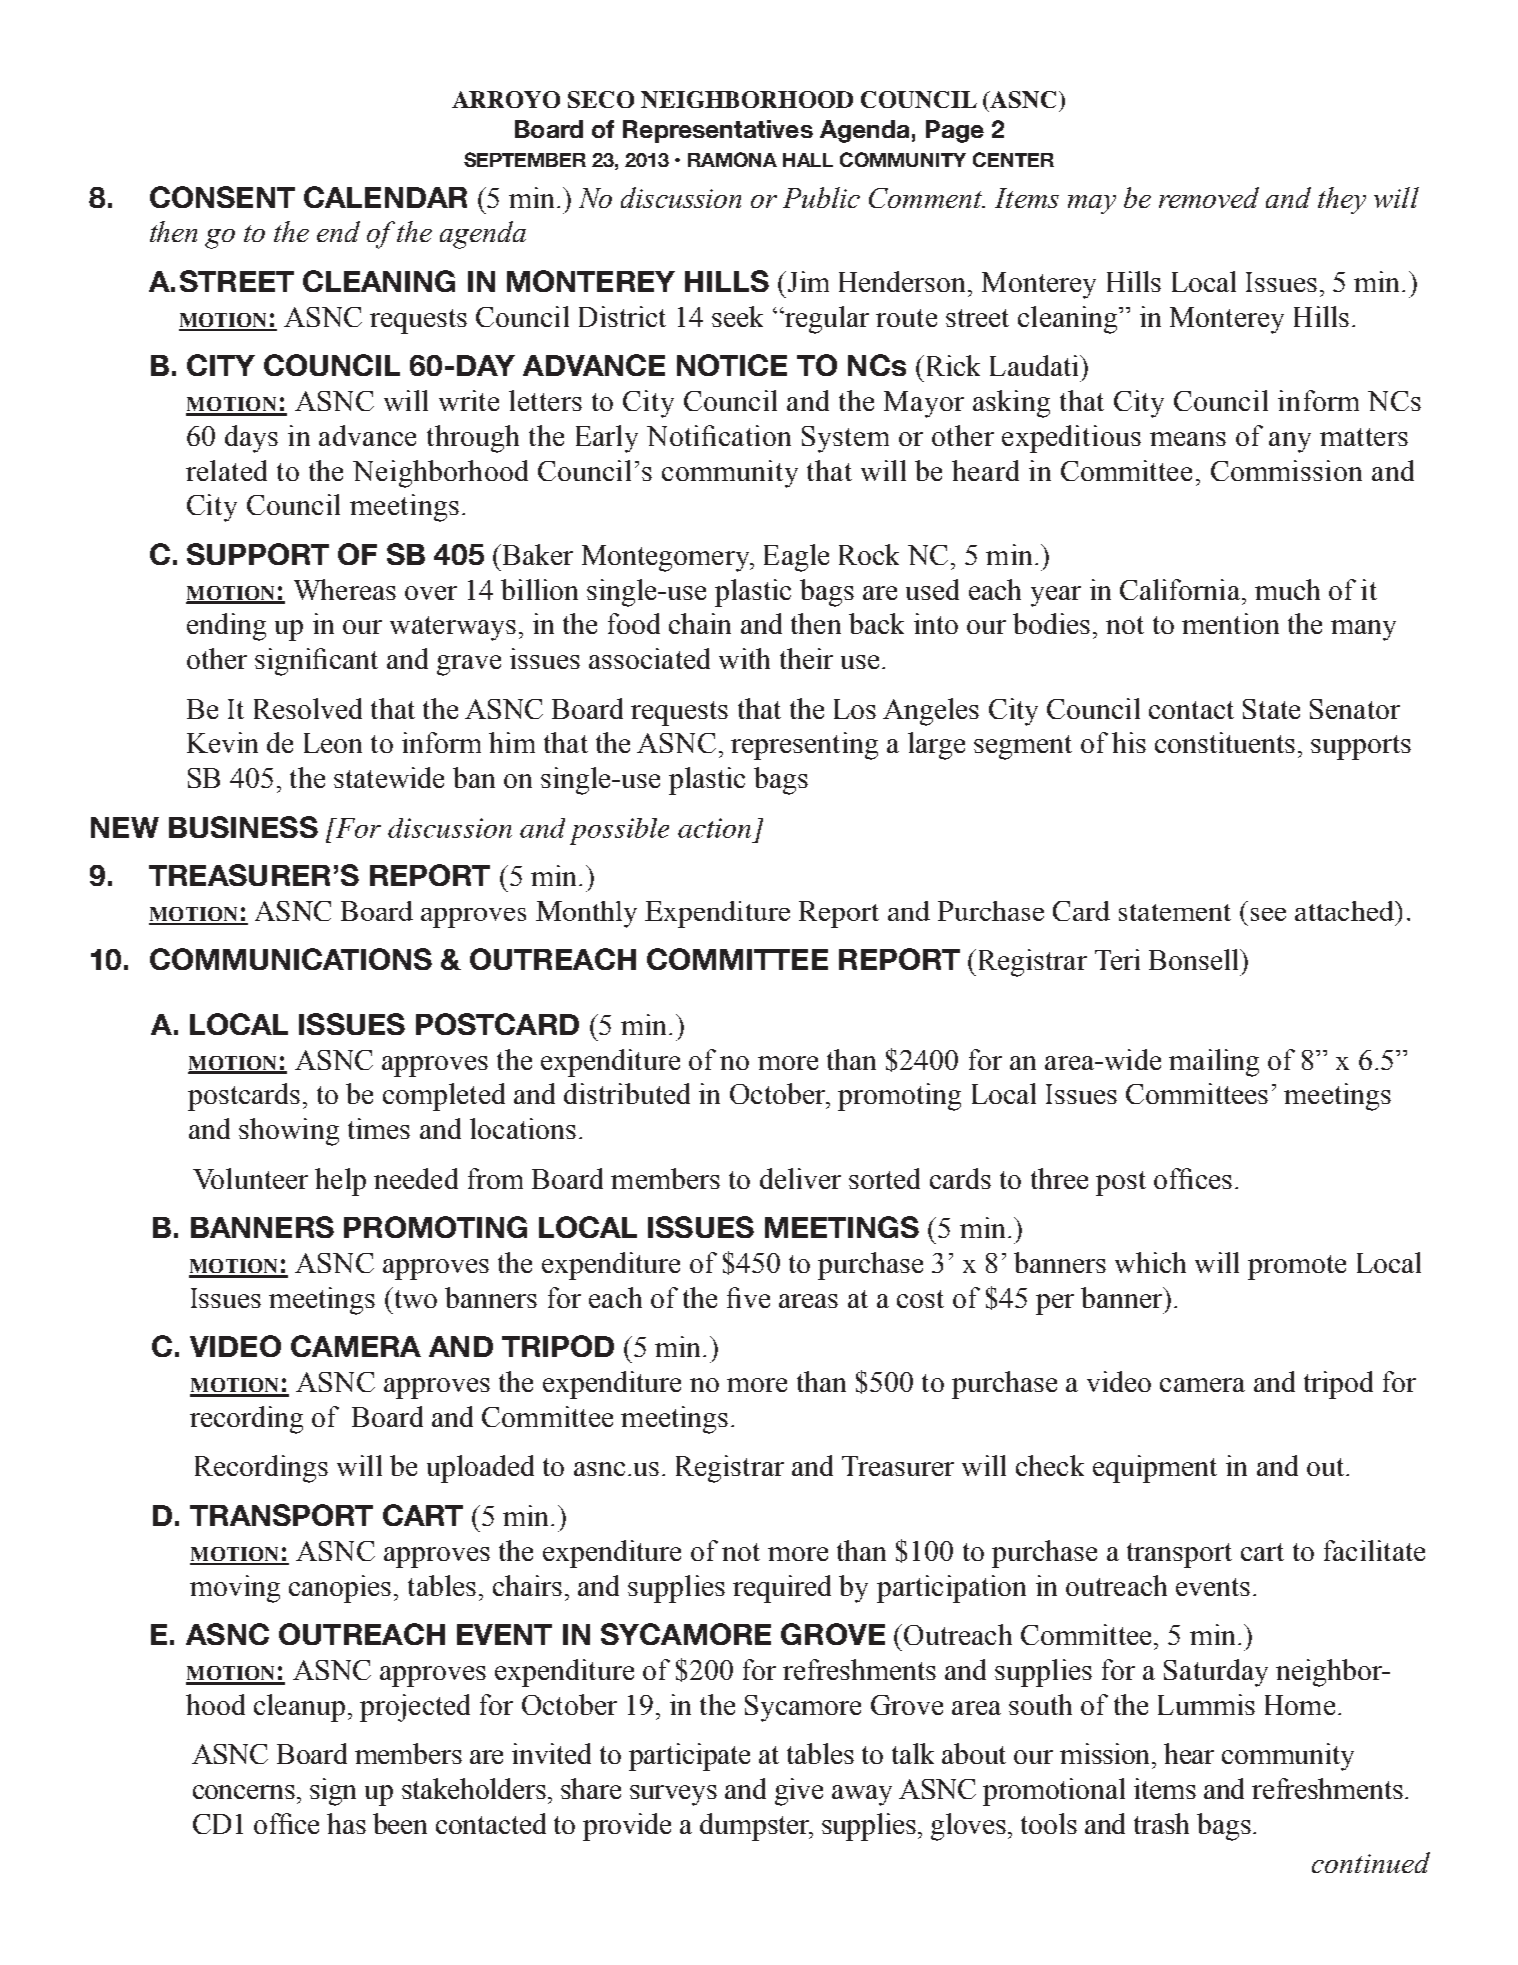 The image size is (1518, 1965). Describe the element at coordinates (755, 1827) in the screenshot. I see `dumpster` at that location.
